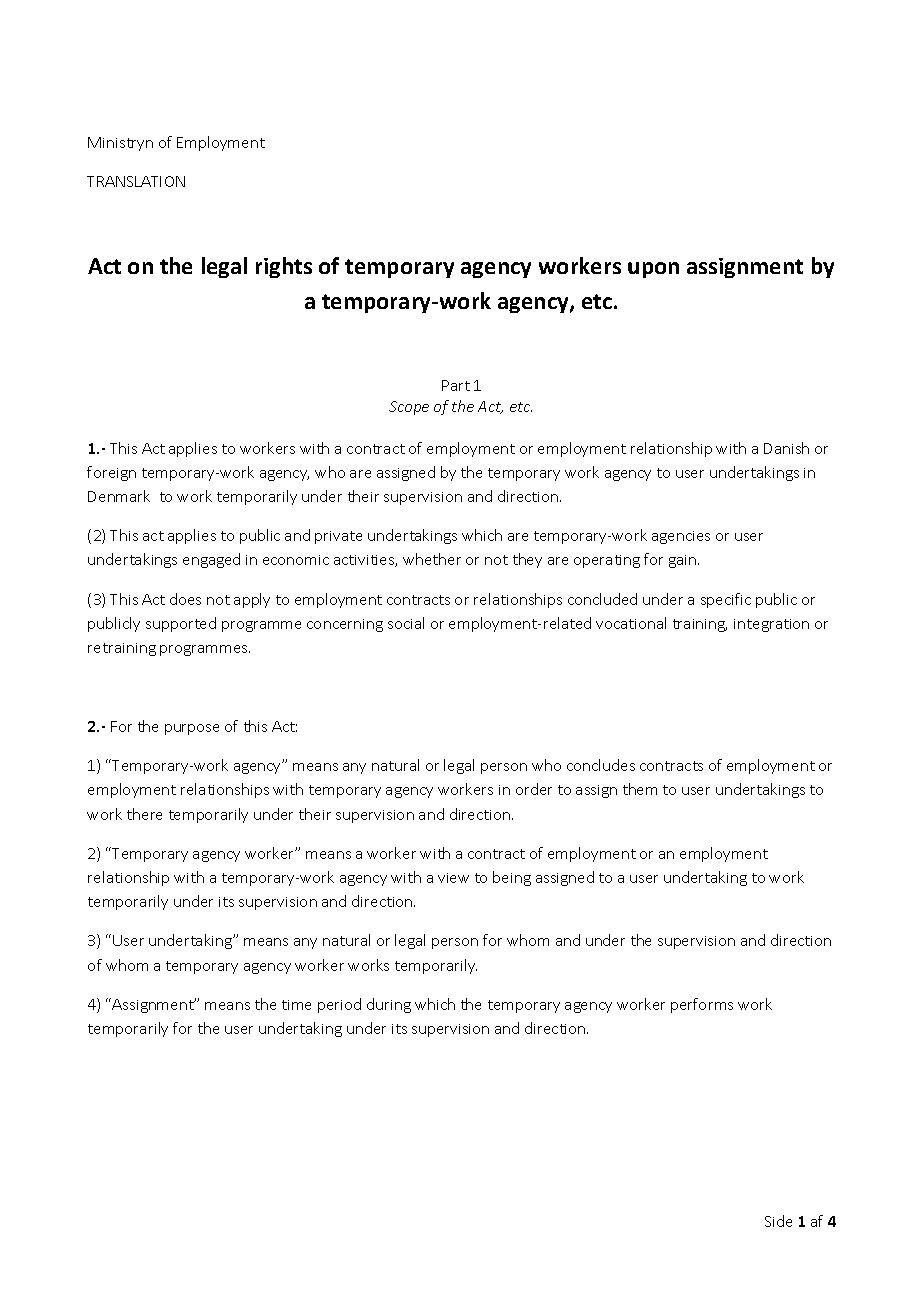  I want to click on social, so click(406, 623).
